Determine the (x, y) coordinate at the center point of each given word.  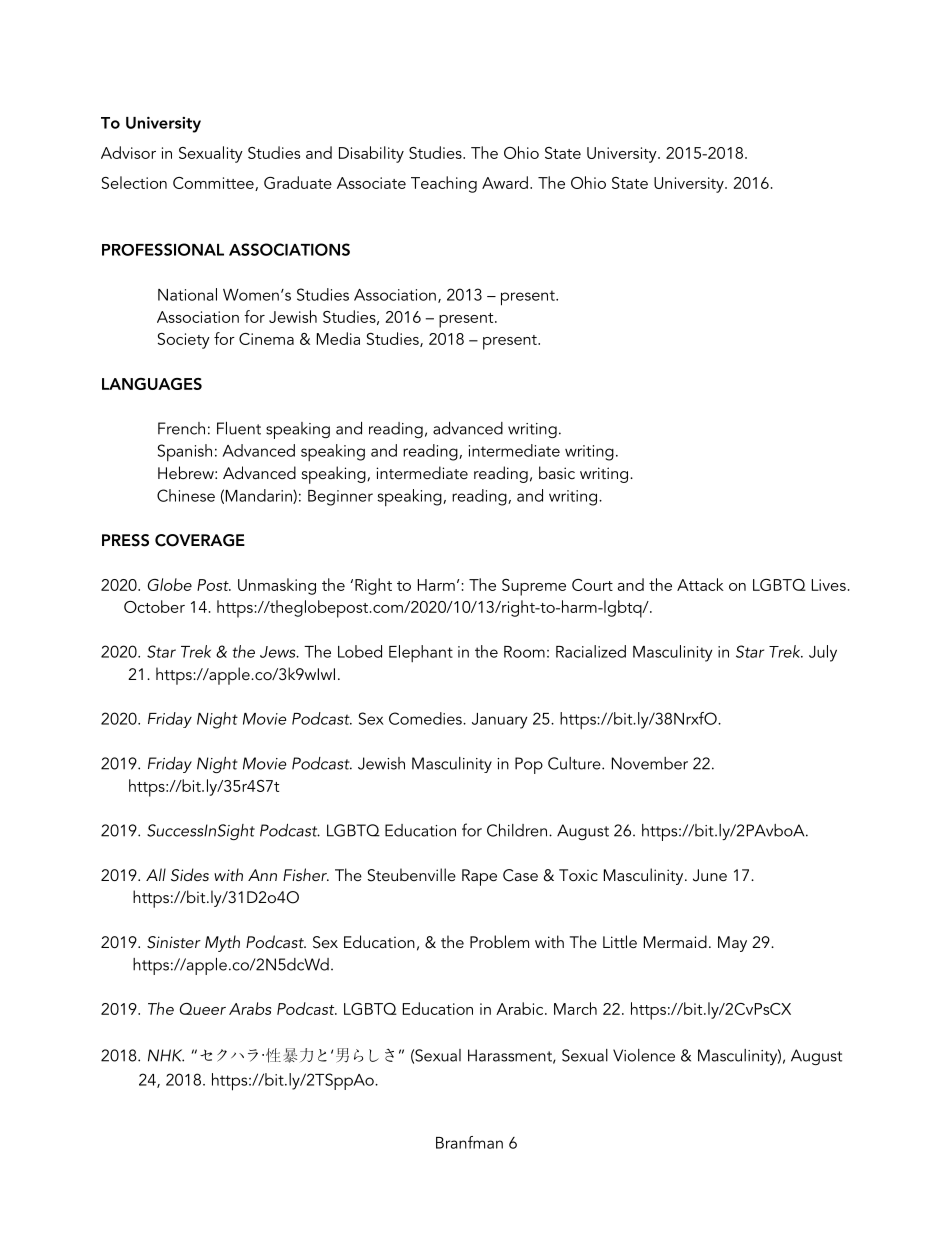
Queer (203, 1009)
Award (505, 182)
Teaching (444, 184)
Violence (644, 1055)
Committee (214, 184)
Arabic (521, 1008)
